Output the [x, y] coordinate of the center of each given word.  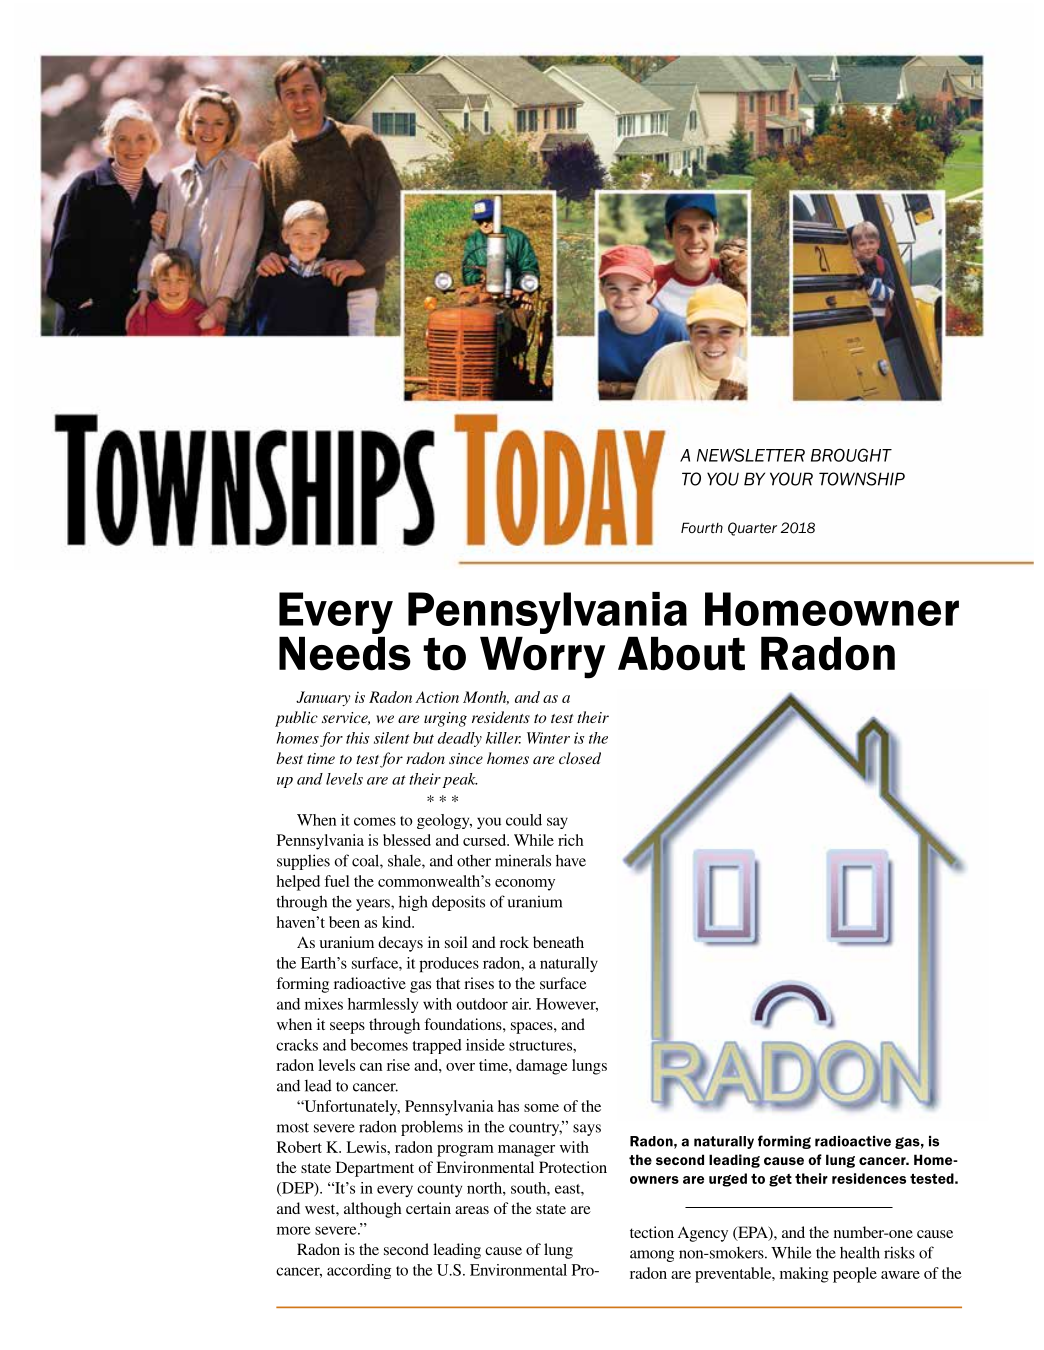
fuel [337, 881]
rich [571, 840]
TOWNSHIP [862, 479]
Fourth [702, 527]
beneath [558, 942]
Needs [345, 653]
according [359, 1271]
